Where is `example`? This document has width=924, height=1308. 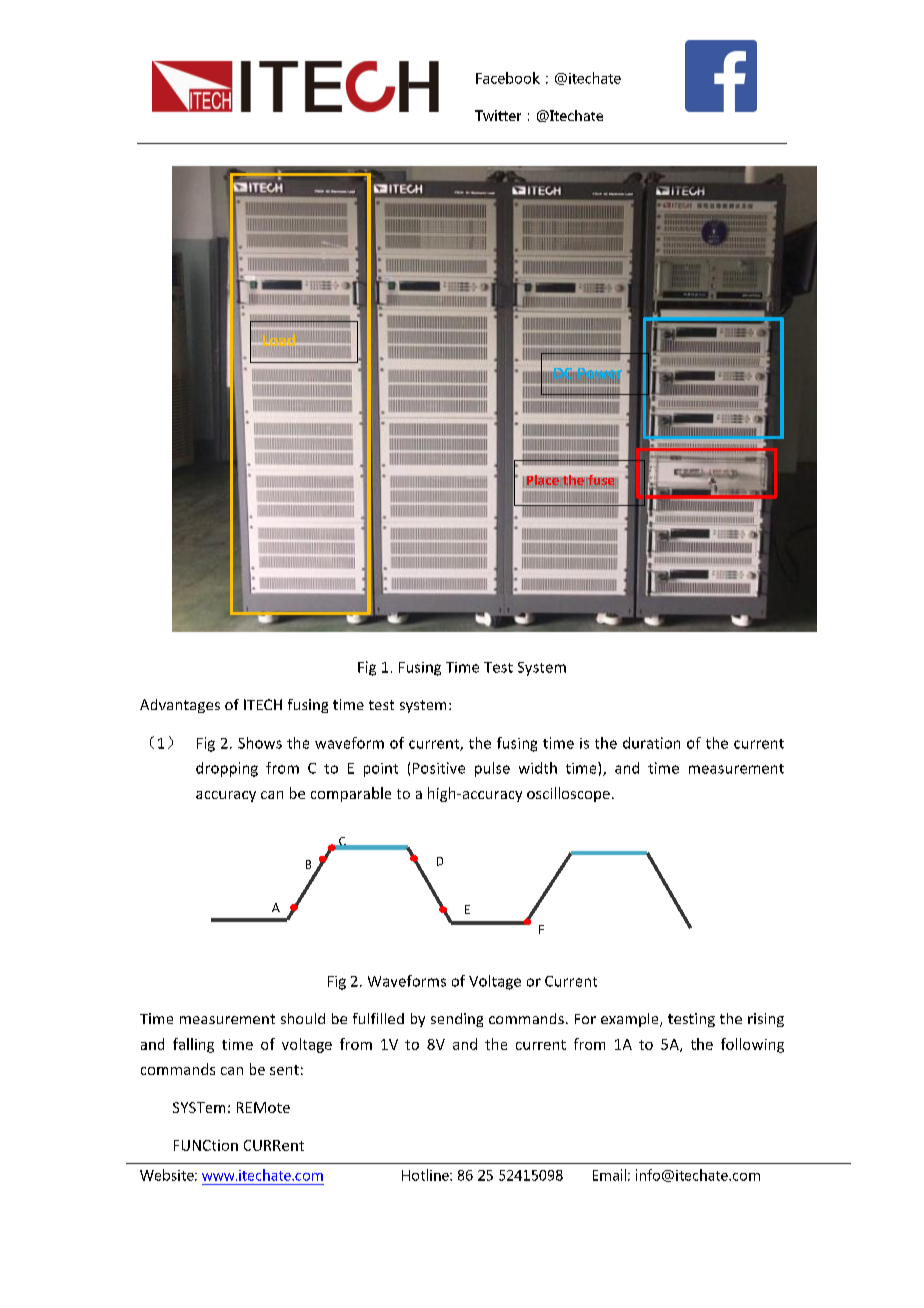 example is located at coordinates (631, 1020).
